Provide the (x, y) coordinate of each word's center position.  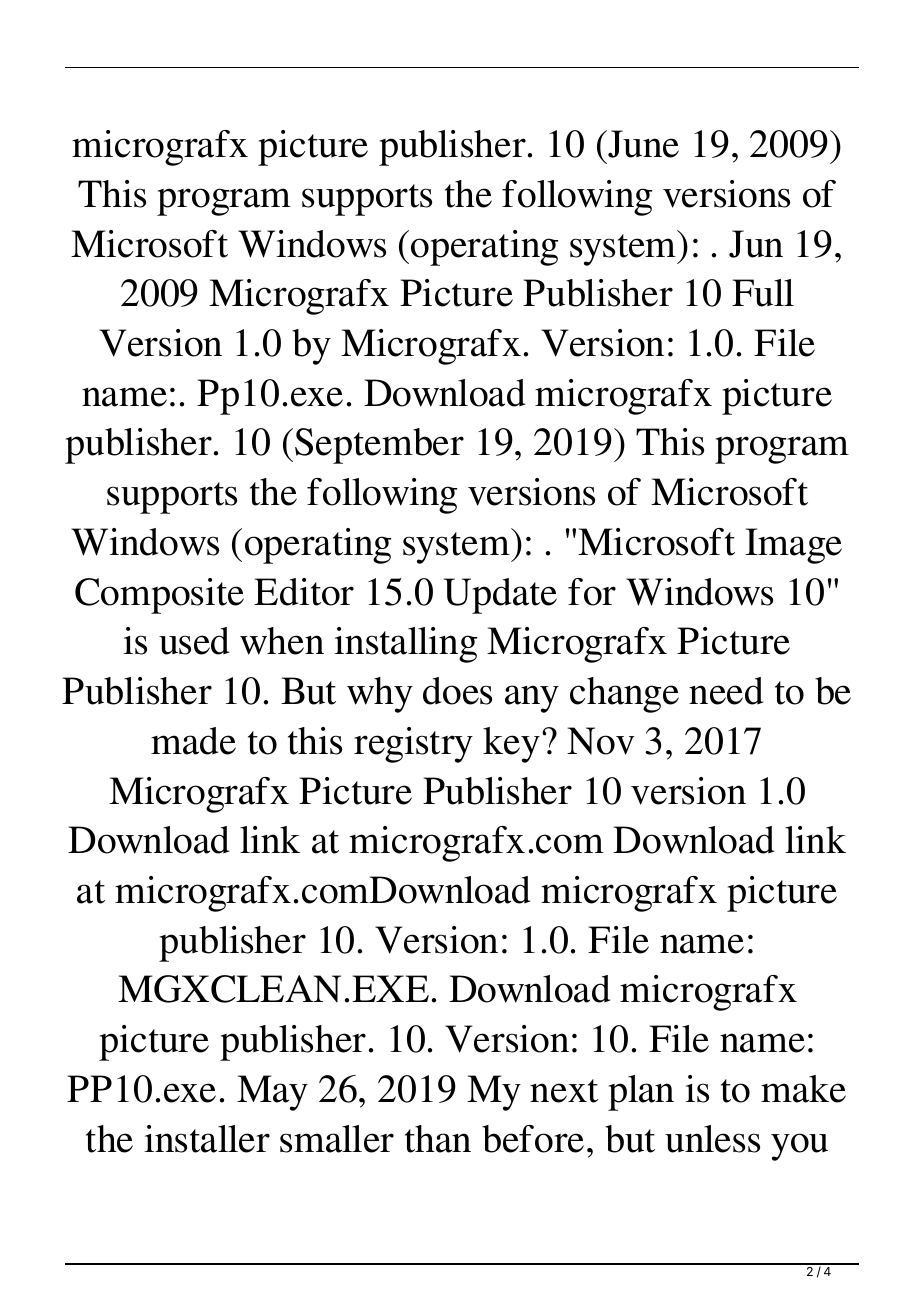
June (642, 144)
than (438, 1139)
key (511, 745)
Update (500, 596)
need (726, 691)
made (193, 741)
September (379, 446)
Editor (304, 592)
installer (207, 1139)
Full (763, 293)
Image (793, 546)
